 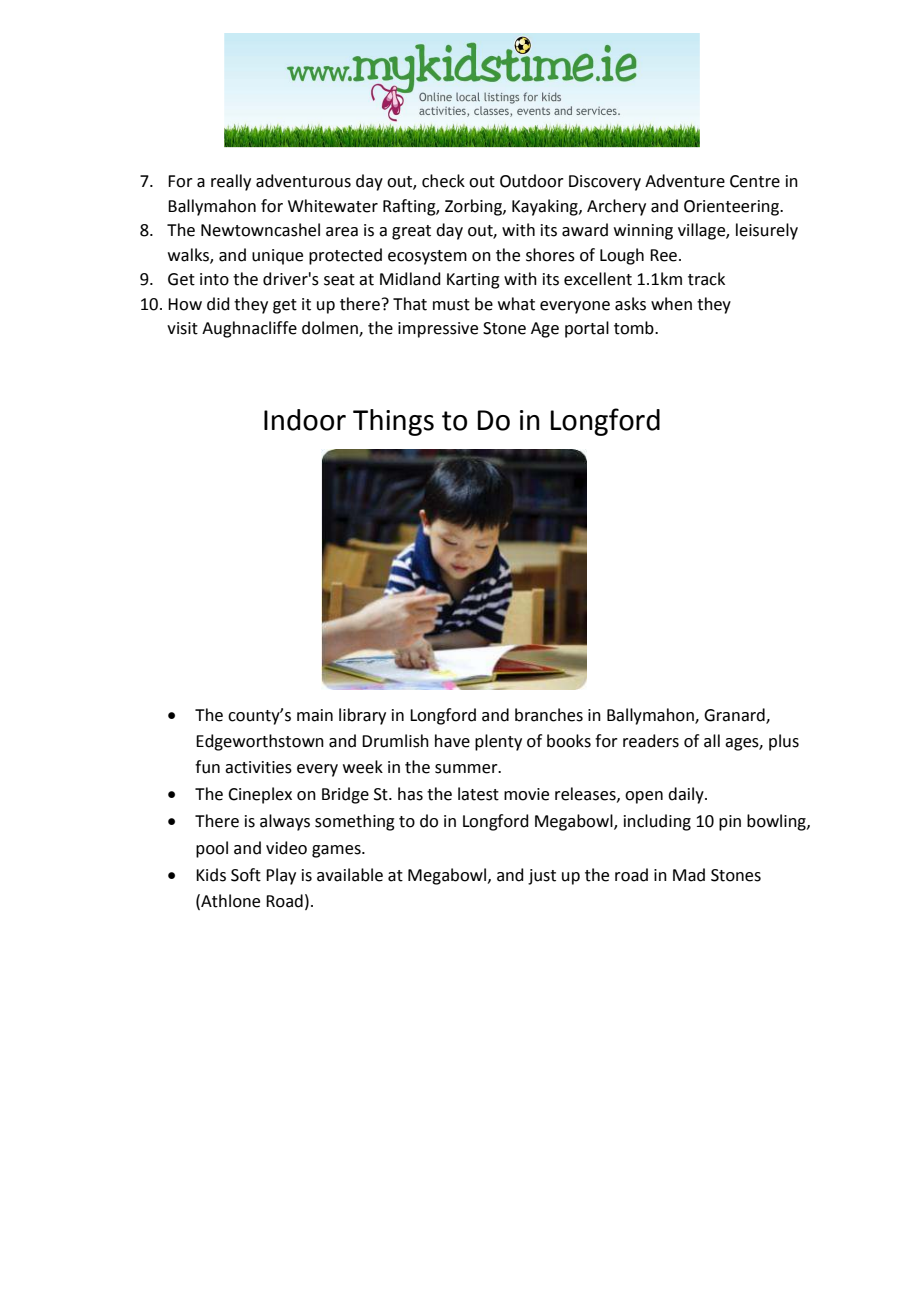 What do you see at coordinates (182, 328) in the page?
I see `visit` at bounding box center [182, 328].
